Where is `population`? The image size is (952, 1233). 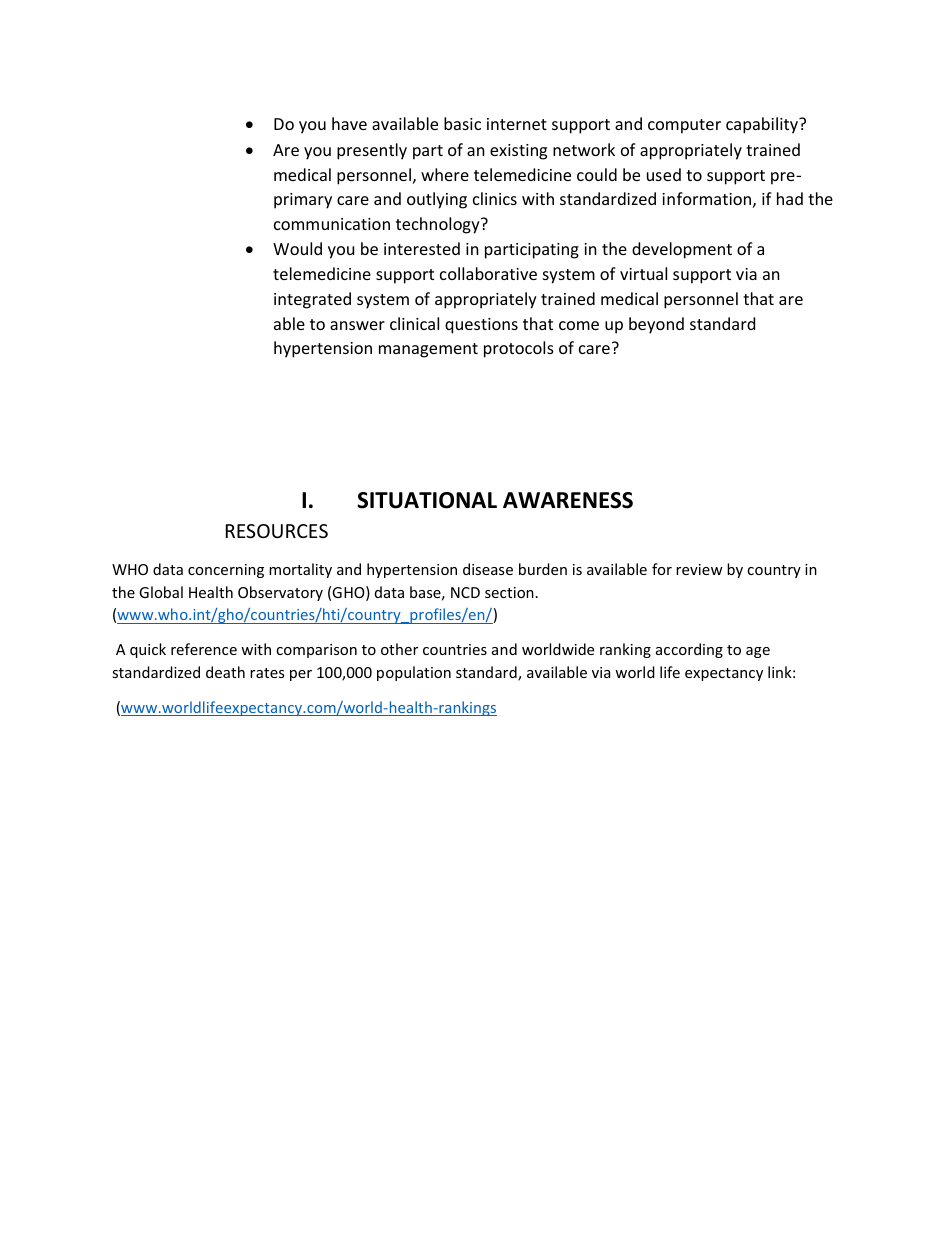
population is located at coordinates (414, 673).
